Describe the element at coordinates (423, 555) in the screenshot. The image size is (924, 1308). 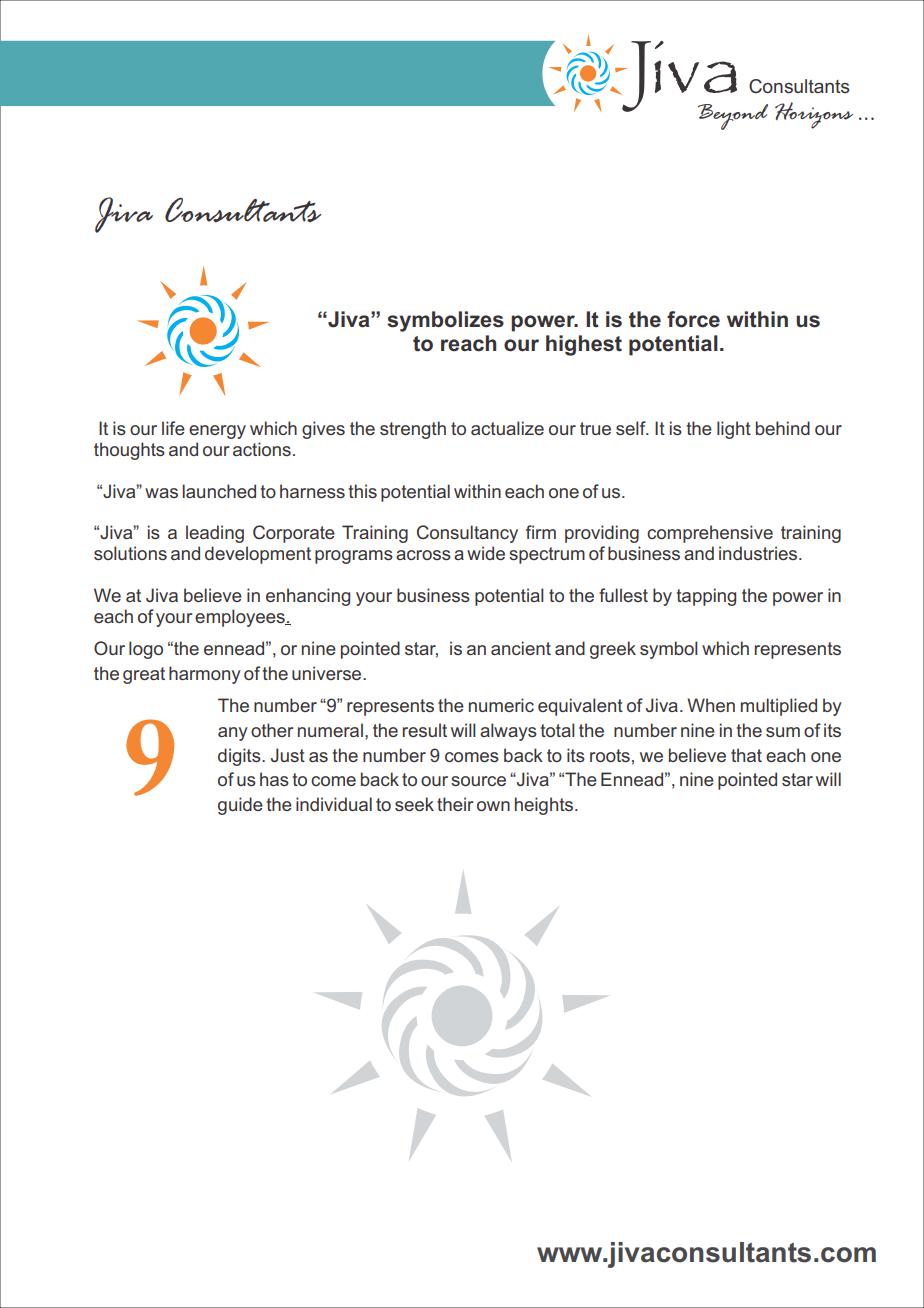
I see `across` at that location.
